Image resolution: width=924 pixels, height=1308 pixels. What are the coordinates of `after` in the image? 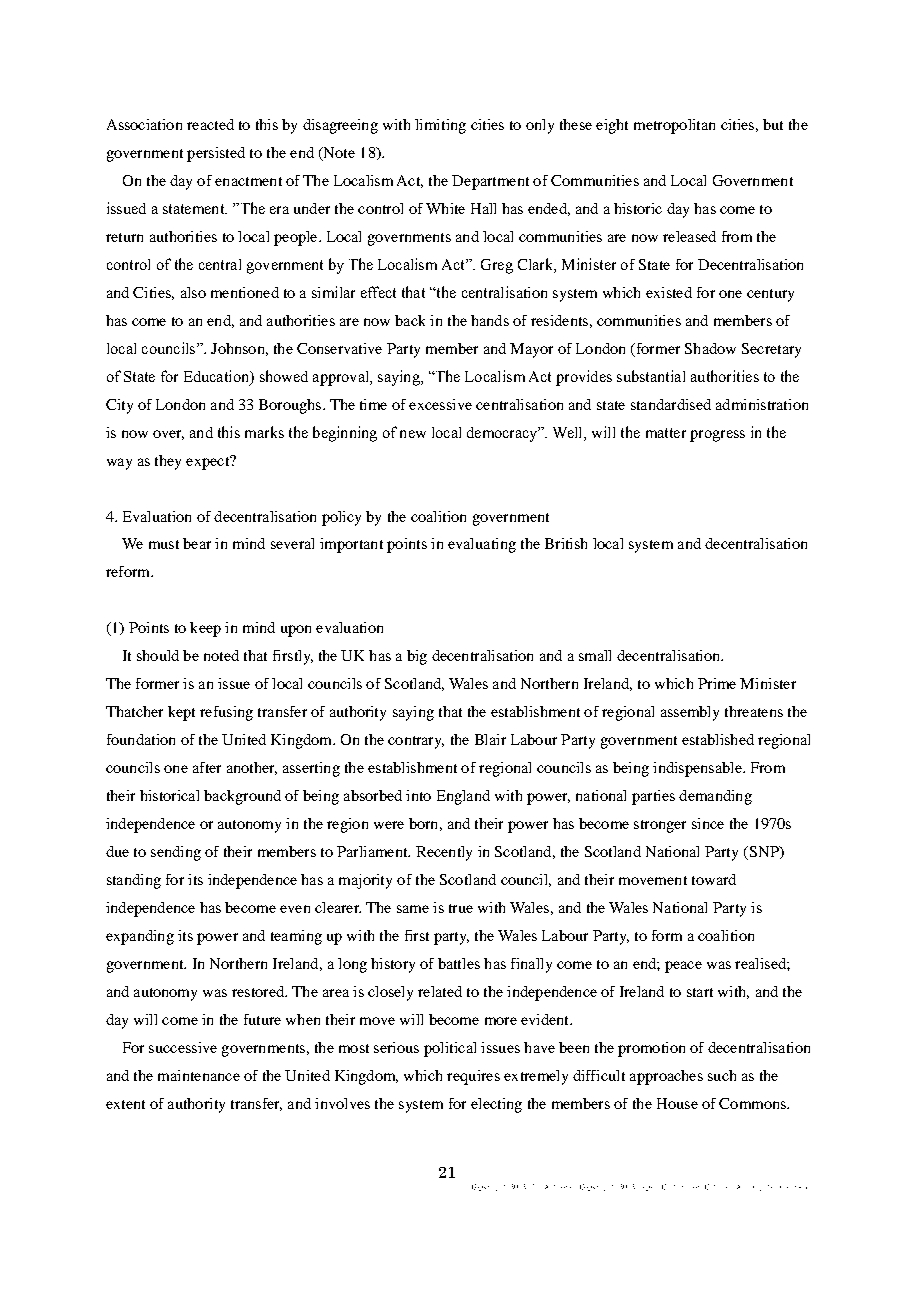 It's located at (207, 767).
